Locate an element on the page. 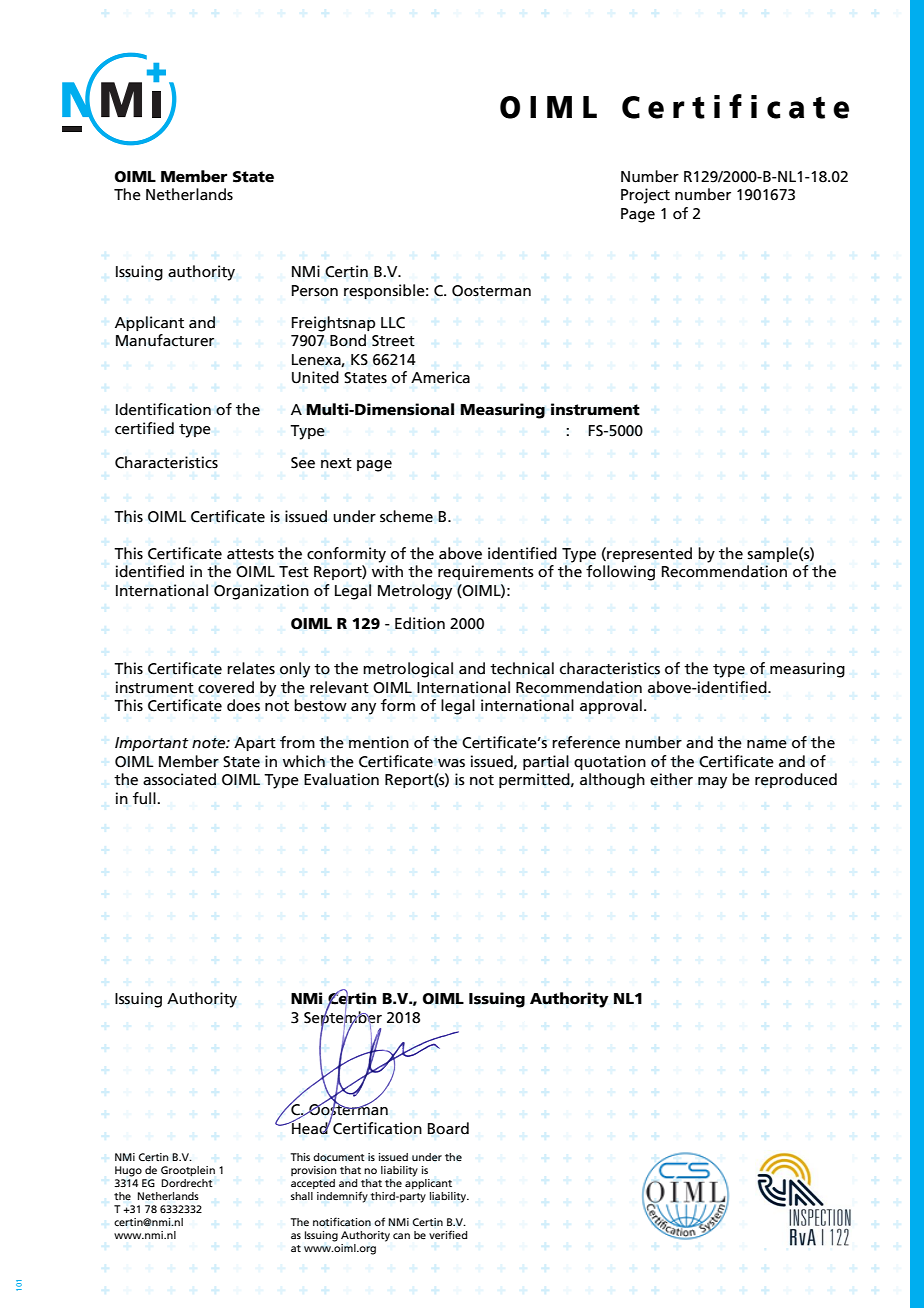 Image resolution: width=924 pixels, height=1308 pixels. may is located at coordinates (712, 783).
